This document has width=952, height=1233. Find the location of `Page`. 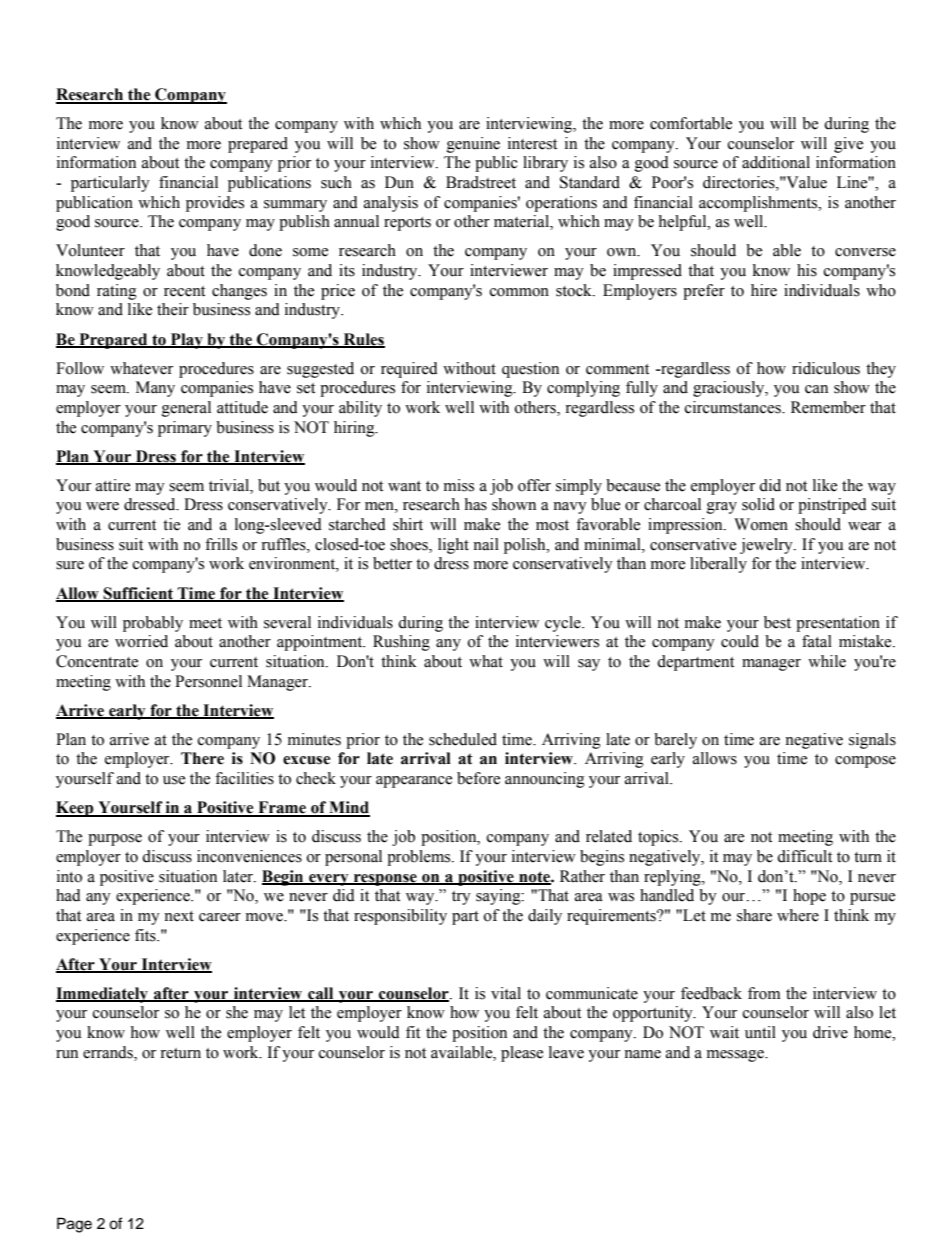

Page is located at coordinates (74, 1225).
